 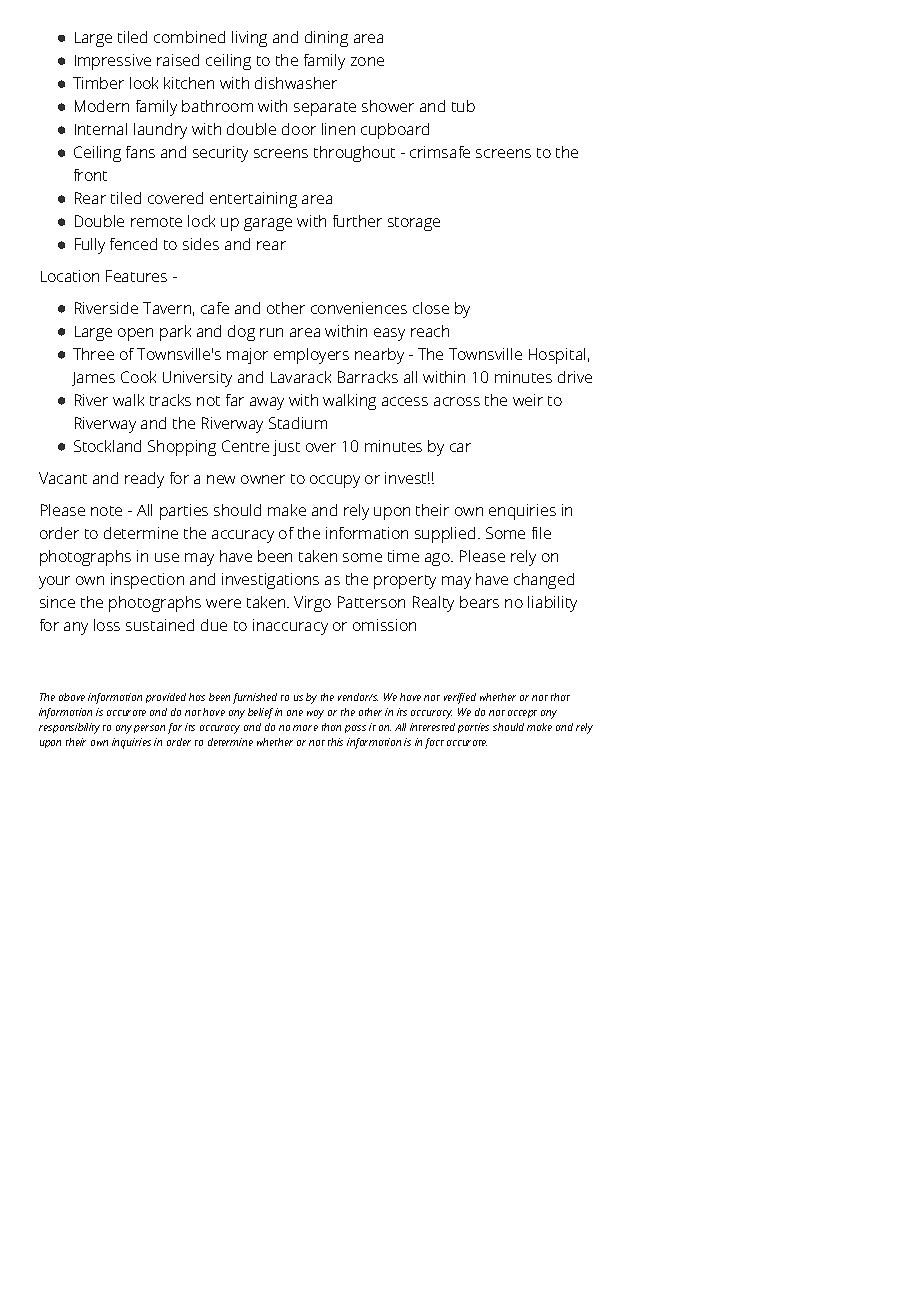 I want to click on tub, so click(x=463, y=106).
